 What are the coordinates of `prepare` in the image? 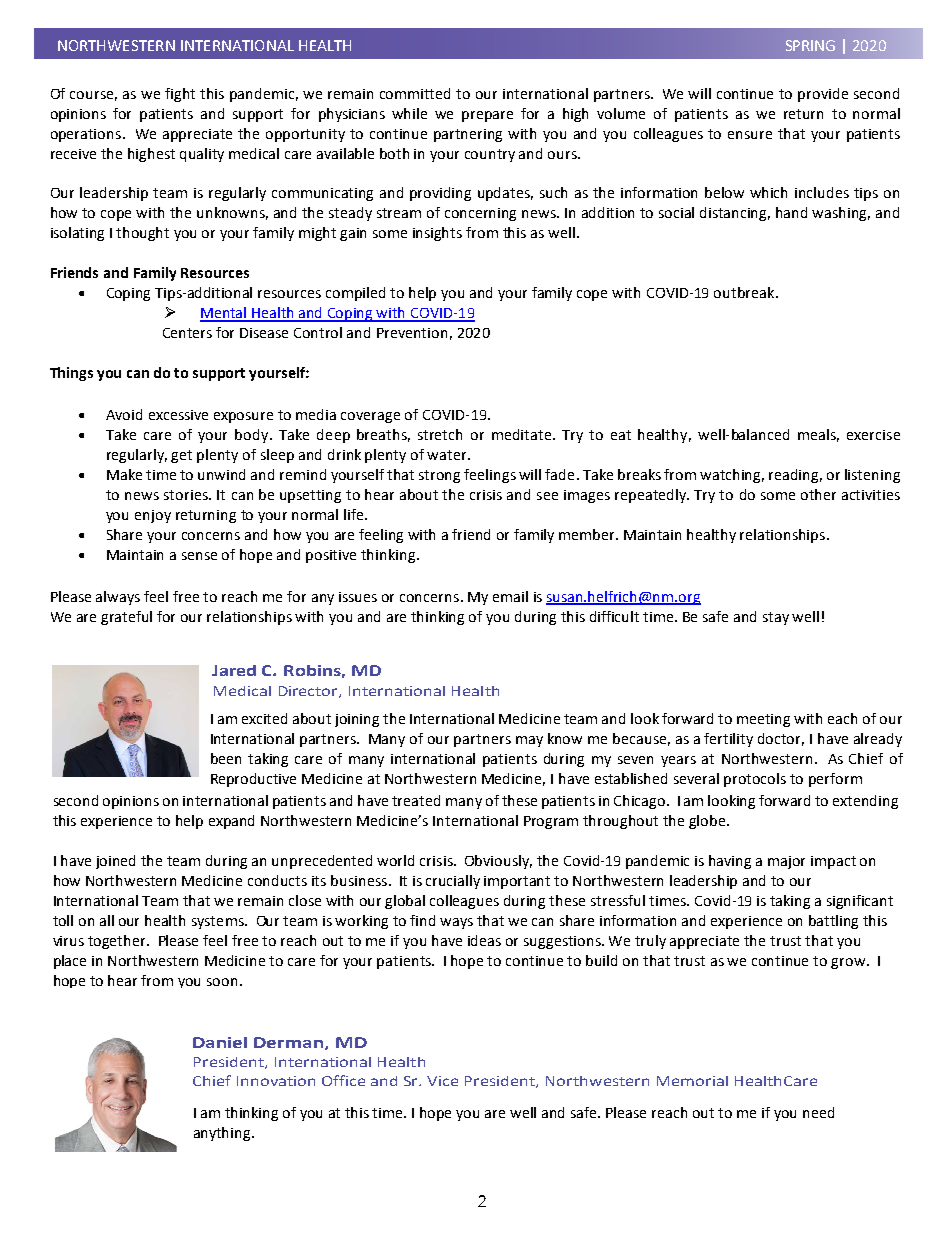 It's located at (487, 116).
